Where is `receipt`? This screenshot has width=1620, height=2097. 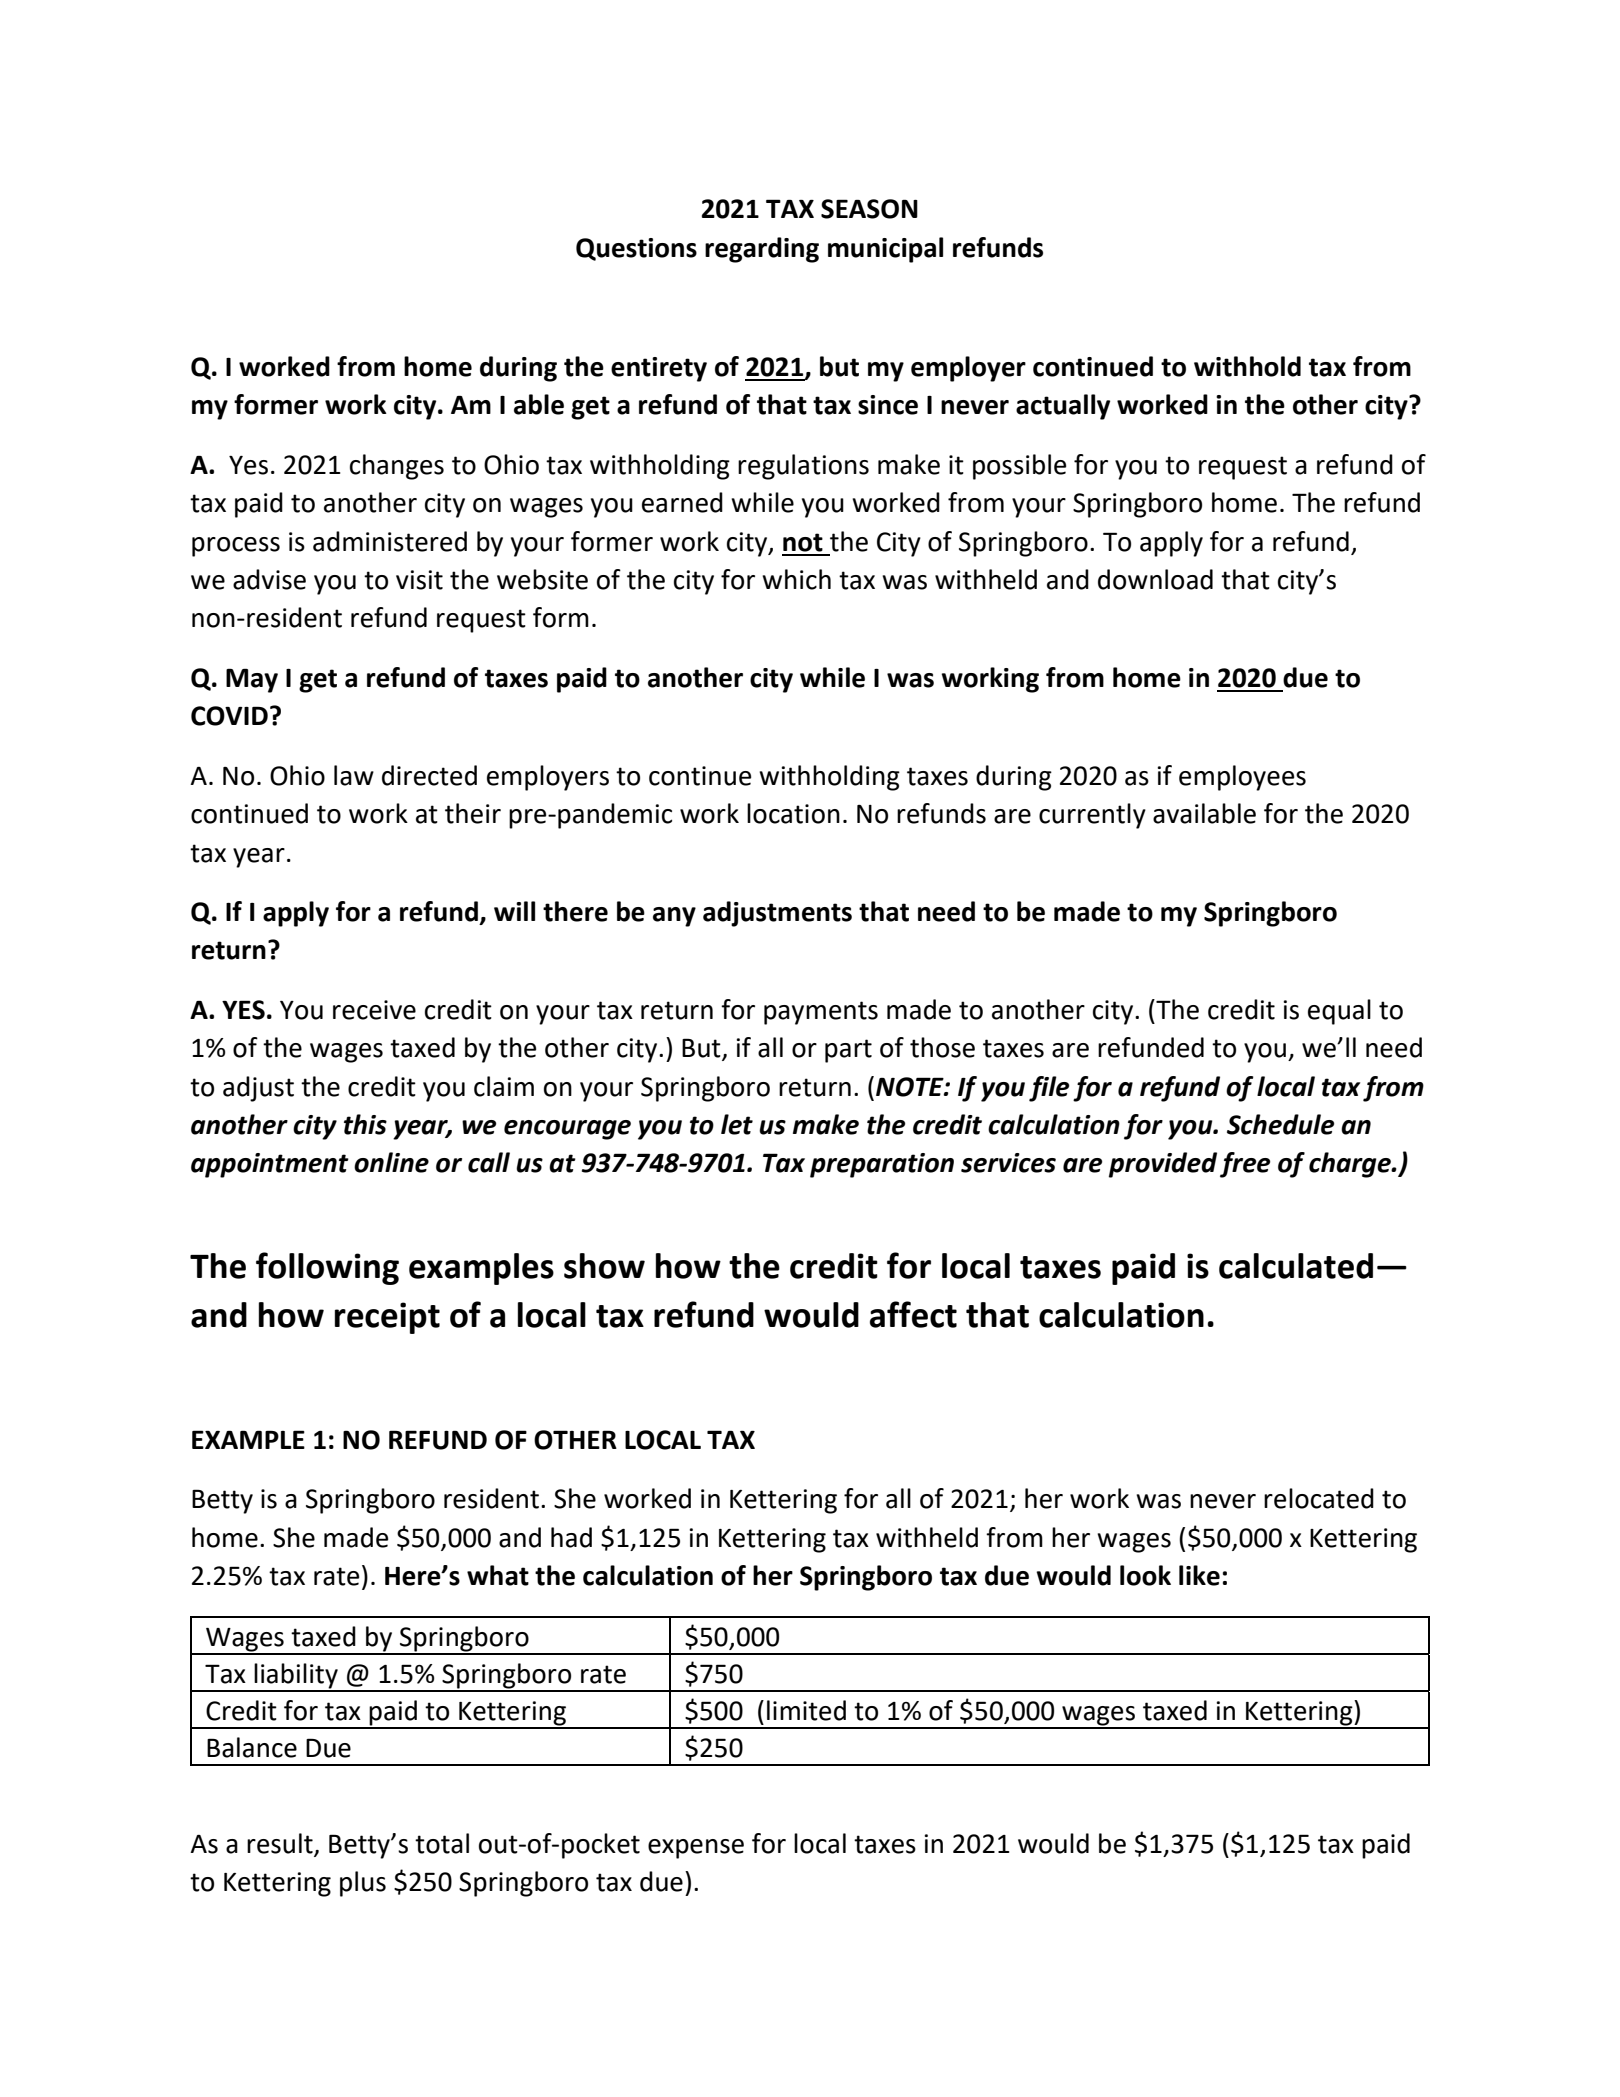
receipt is located at coordinates (387, 1318).
